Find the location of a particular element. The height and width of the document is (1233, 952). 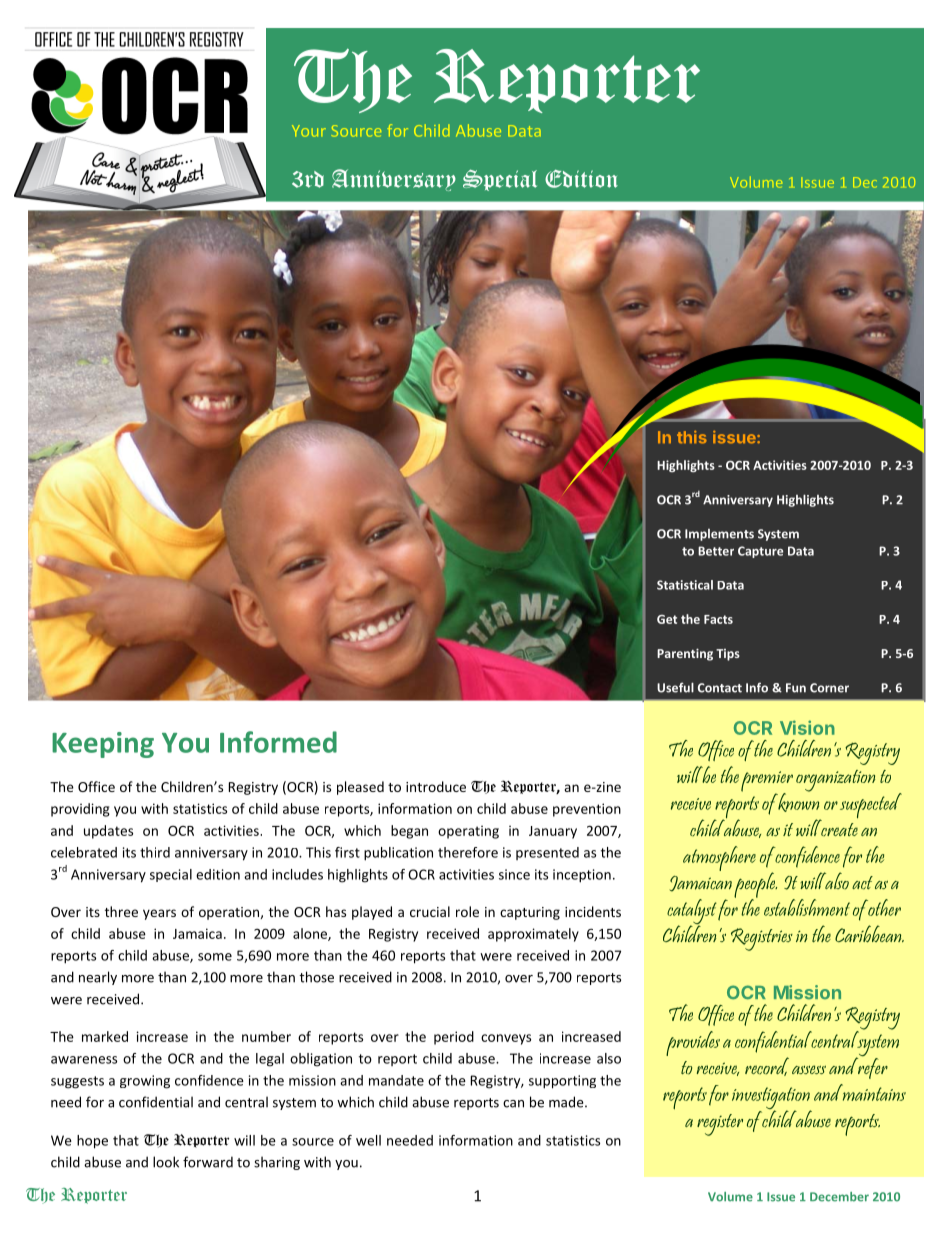

Your is located at coordinates (309, 131).
